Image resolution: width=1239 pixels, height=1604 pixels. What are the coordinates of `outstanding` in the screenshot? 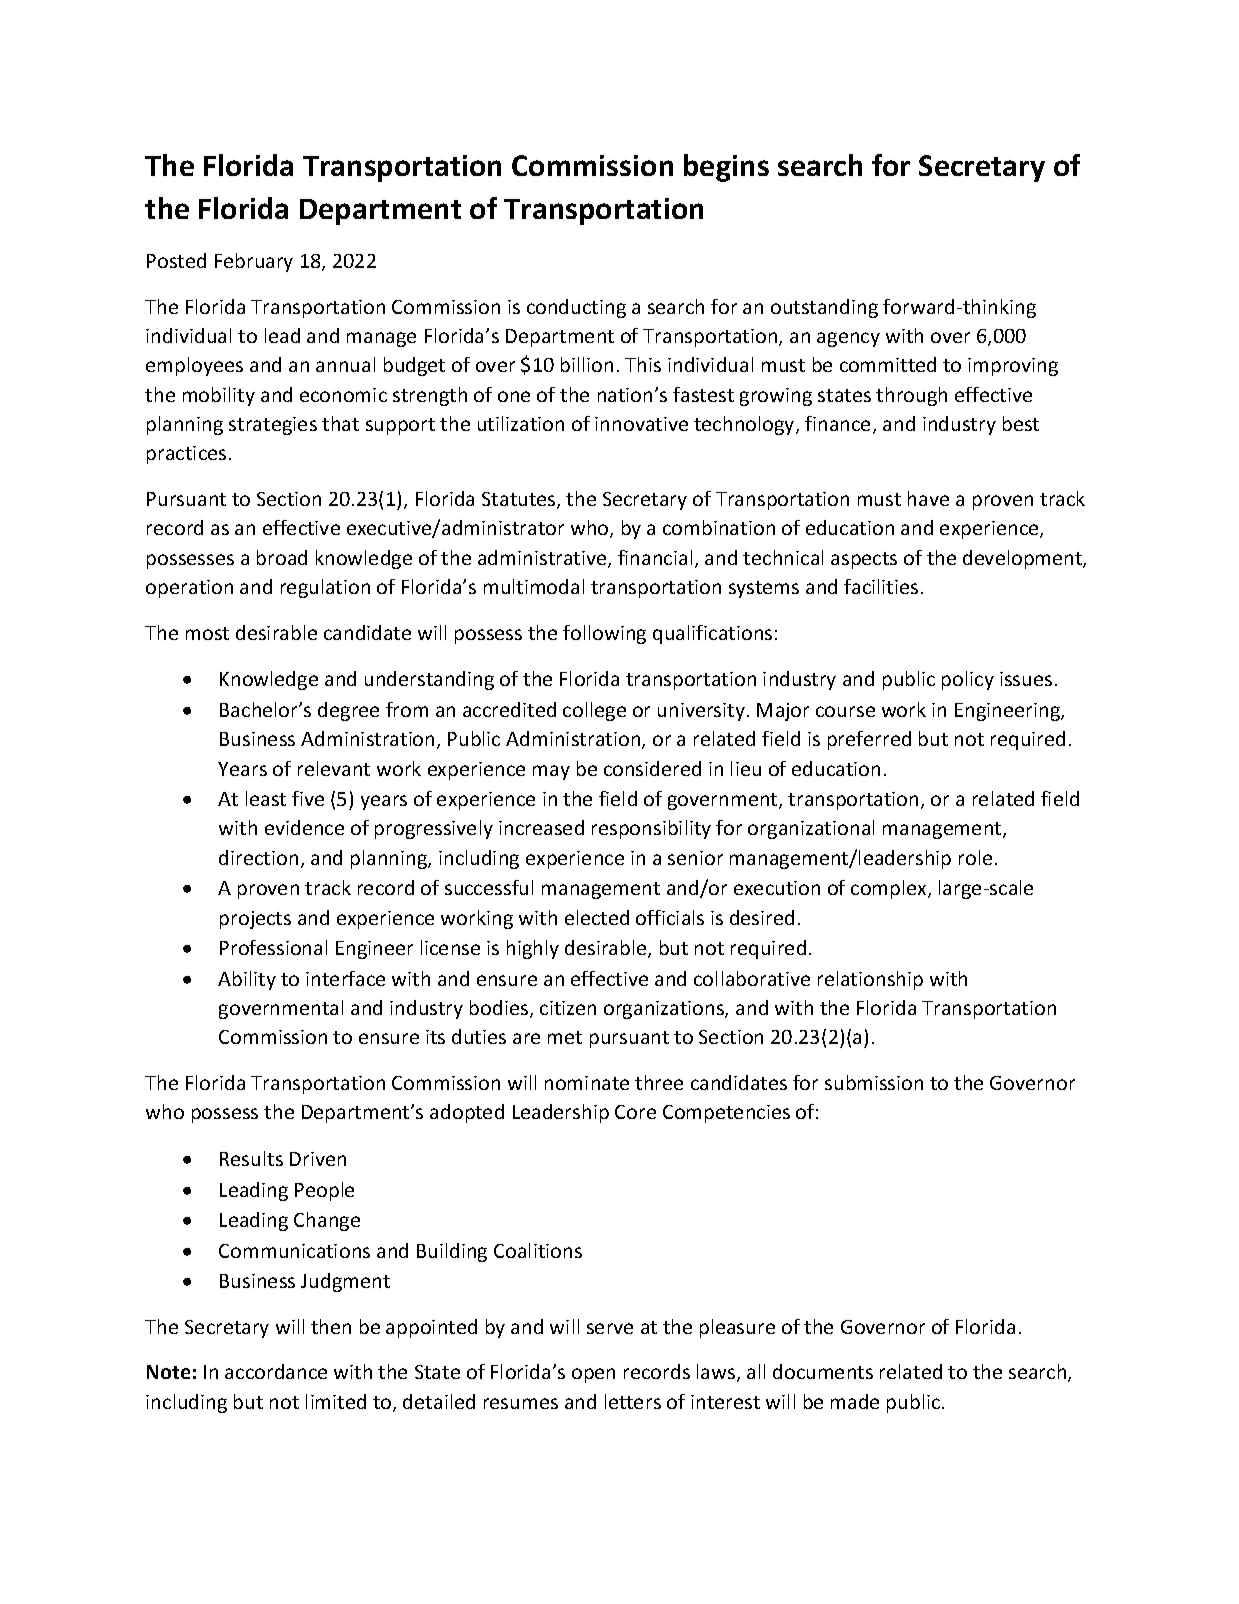 It's located at (824, 308).
